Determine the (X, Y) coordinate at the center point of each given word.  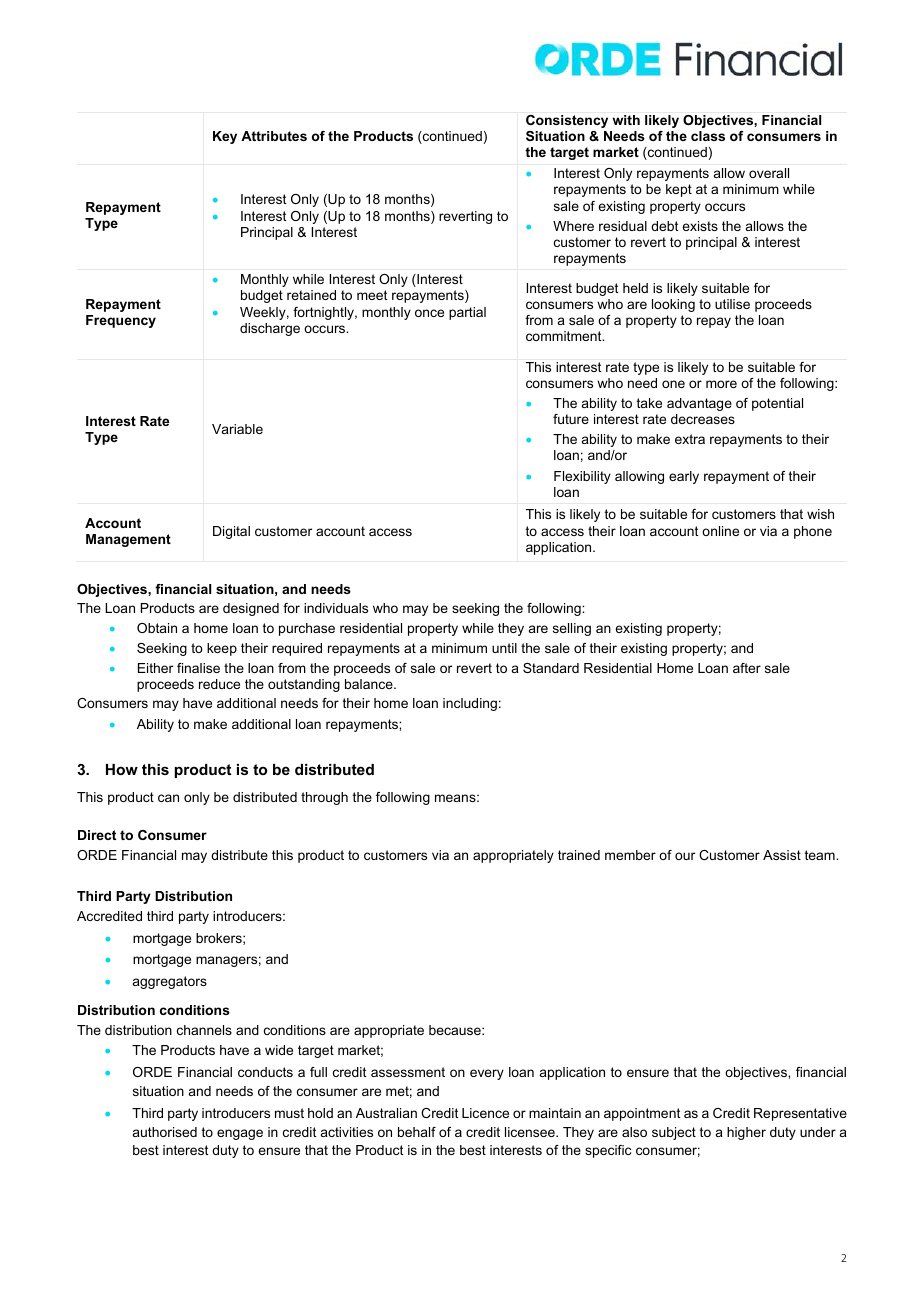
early (684, 477)
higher (746, 1133)
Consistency (567, 121)
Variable (237, 429)
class (708, 136)
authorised (165, 1132)
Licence (485, 1113)
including (470, 704)
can (168, 798)
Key (225, 137)
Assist (782, 855)
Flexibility (582, 477)
